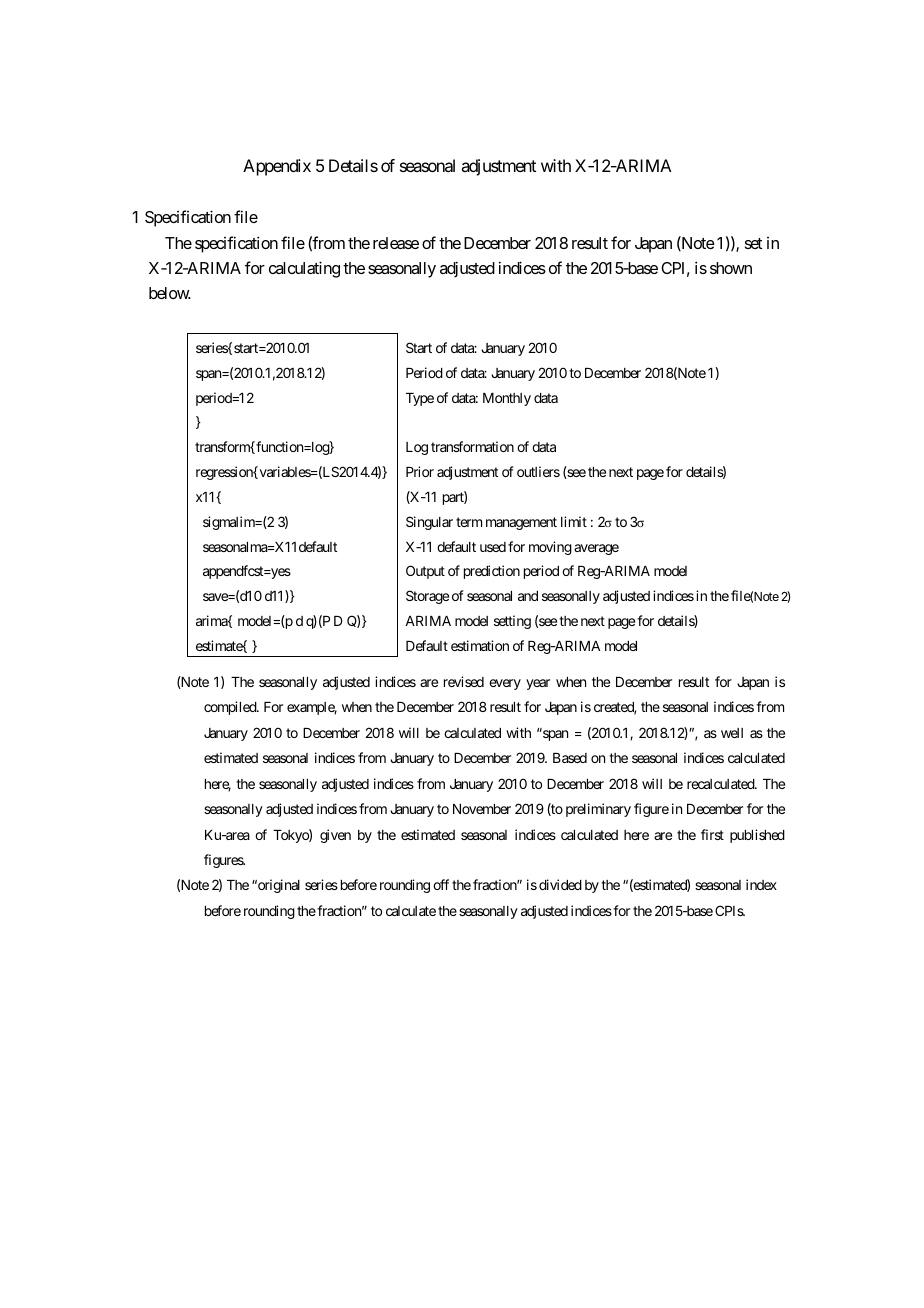 The height and width of the page is (1308, 924). I want to click on first, so click(712, 834).
